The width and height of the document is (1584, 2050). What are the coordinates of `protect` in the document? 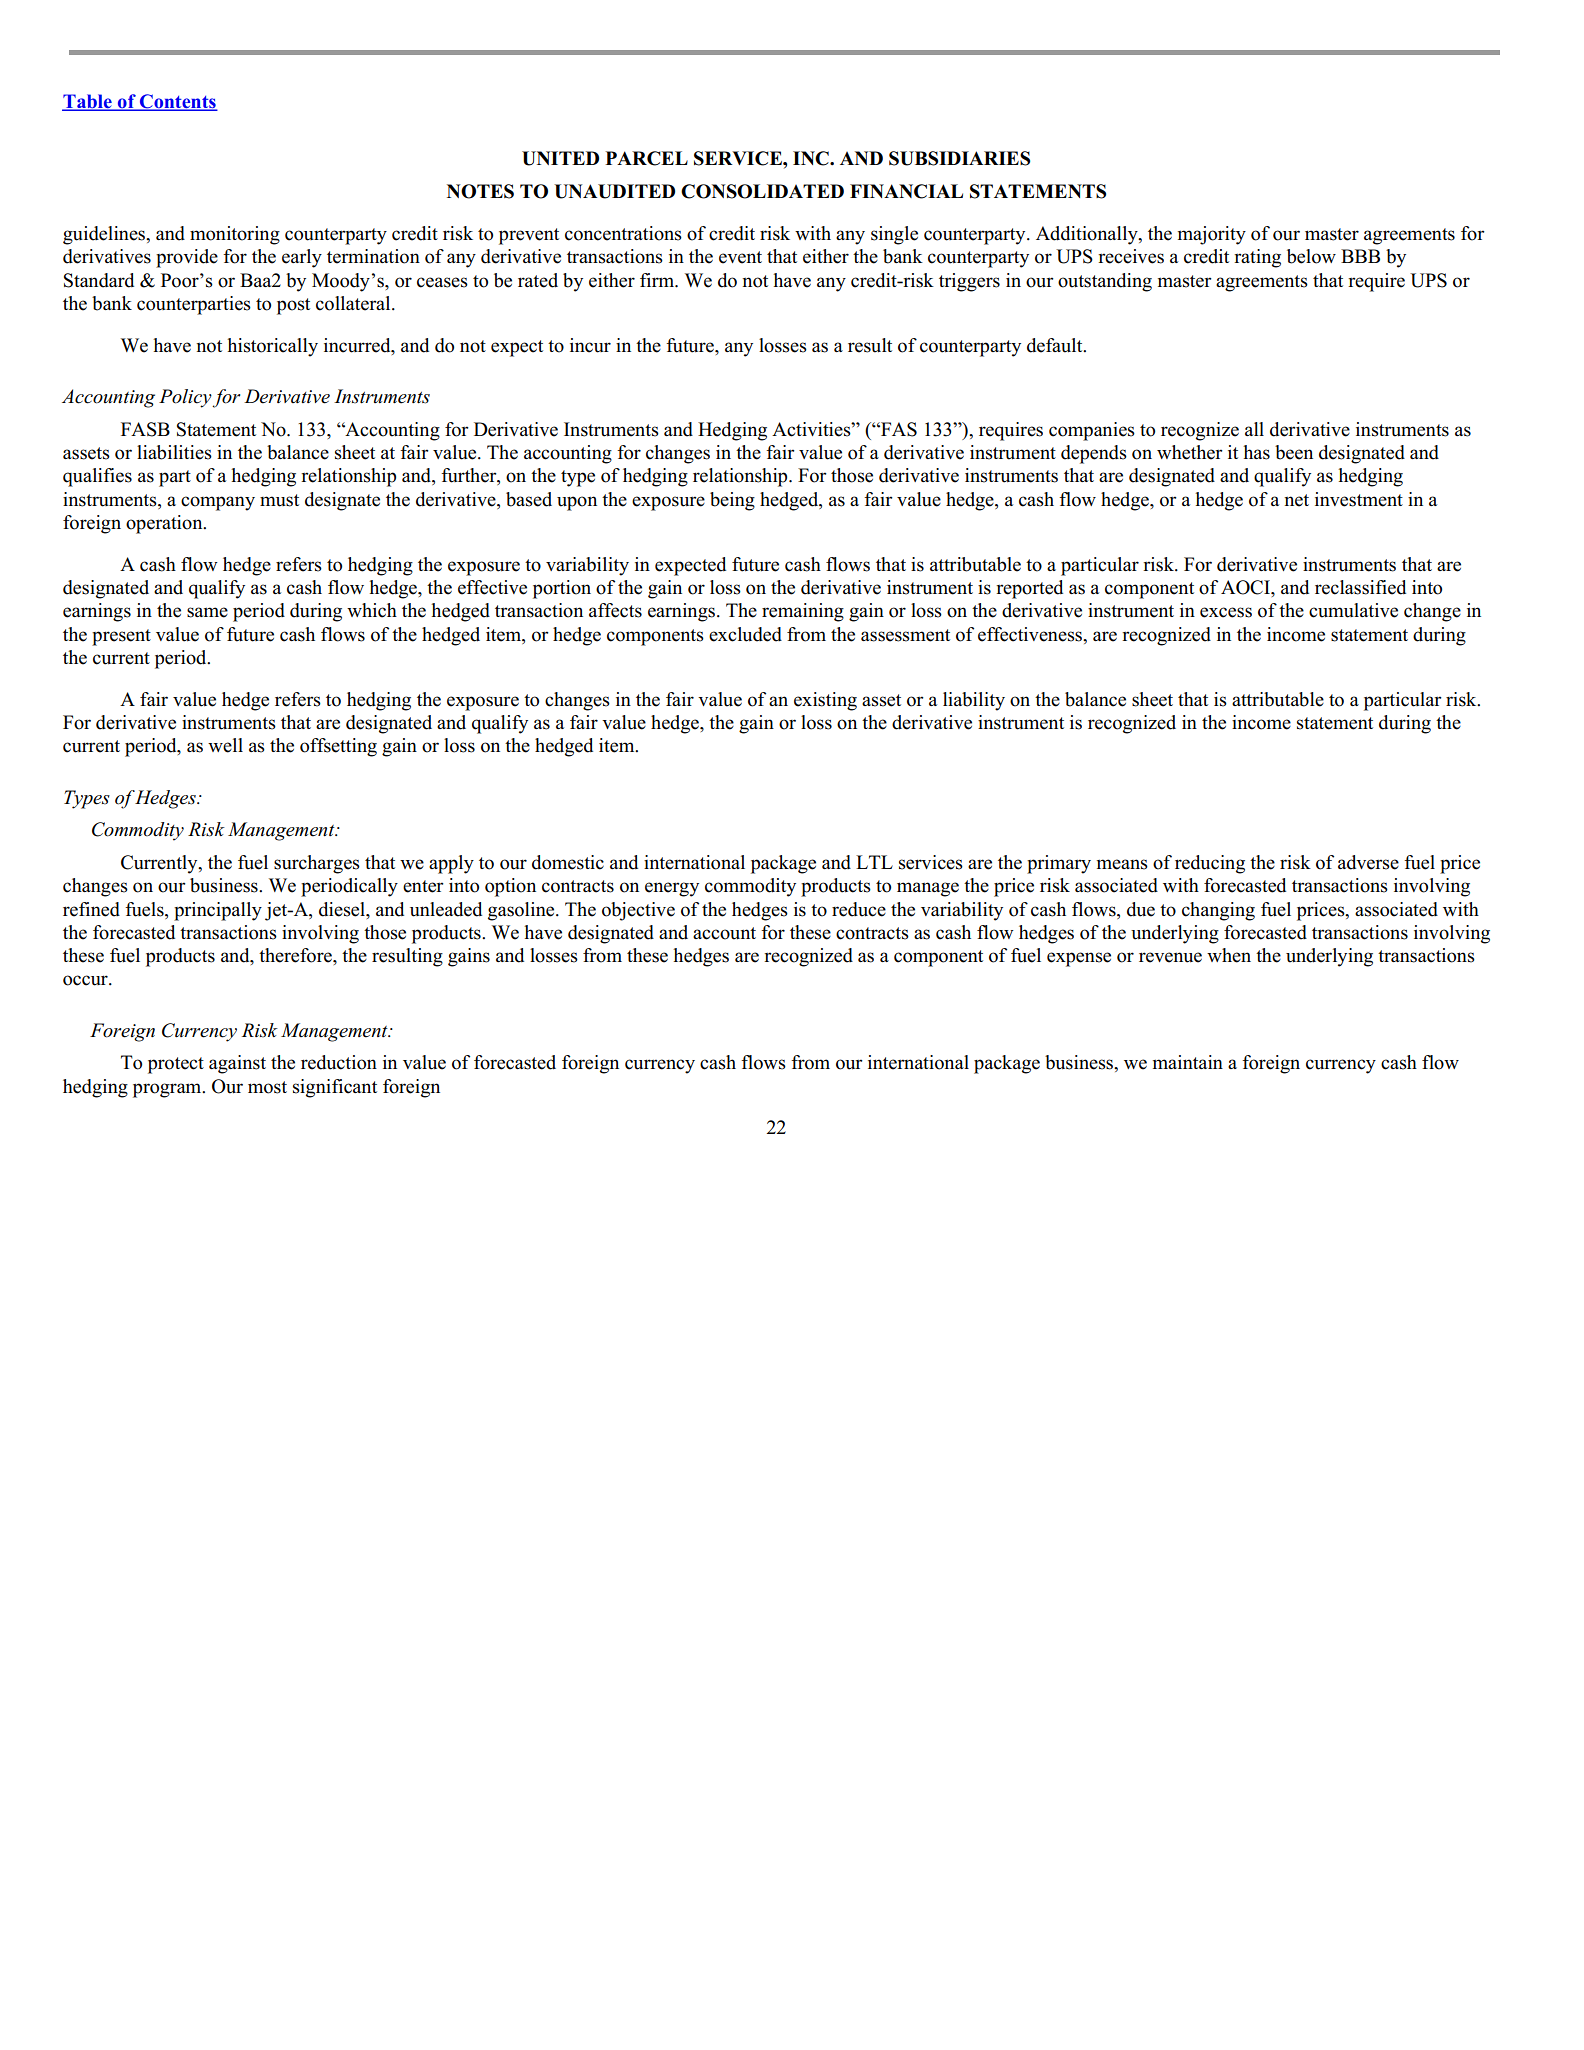 It's located at (176, 1065).
